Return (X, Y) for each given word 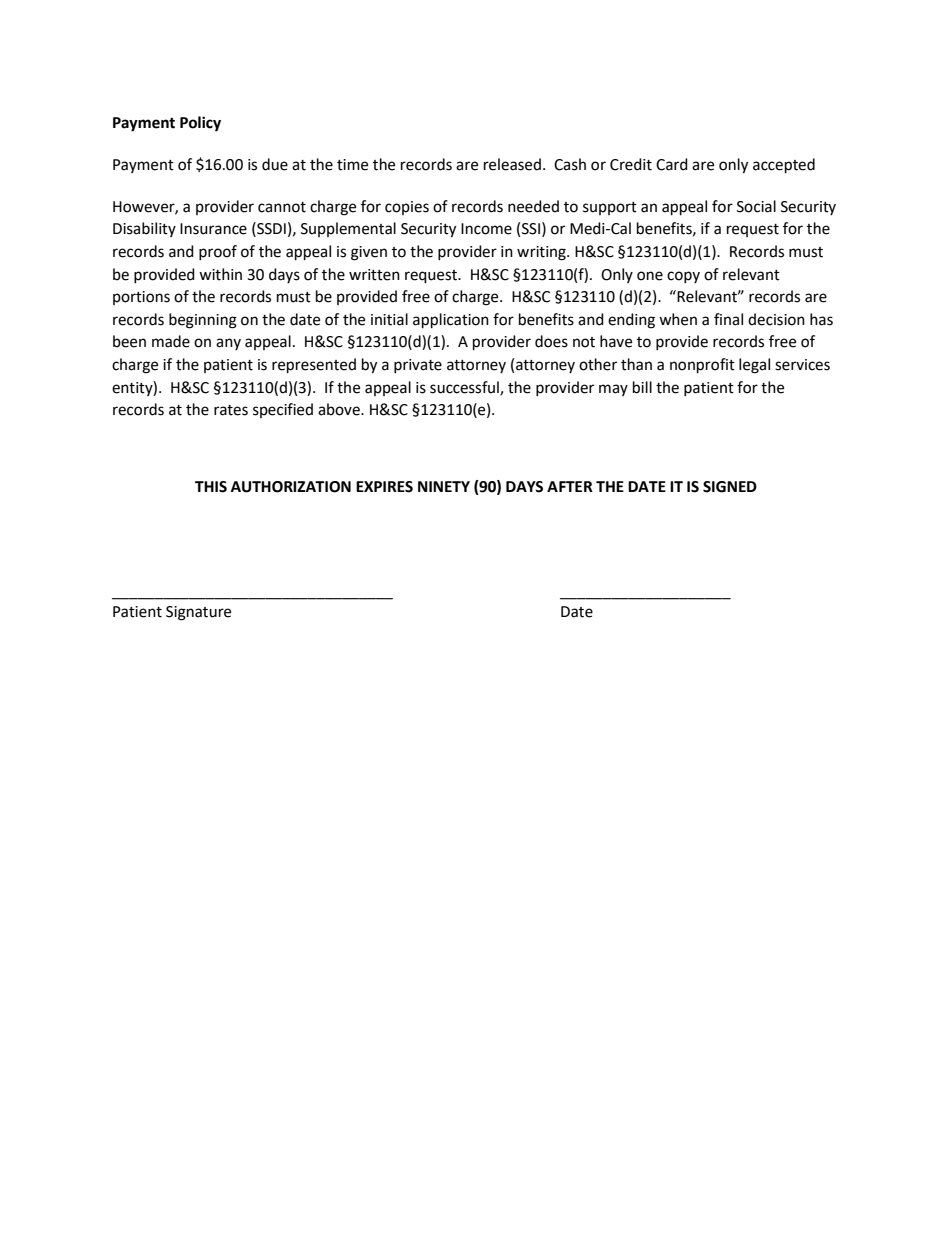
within (220, 274)
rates (231, 410)
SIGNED (730, 487)
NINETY (444, 486)
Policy (200, 124)
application (451, 321)
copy (683, 277)
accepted (784, 166)
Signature (198, 613)
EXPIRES (384, 487)
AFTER (570, 486)
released (512, 164)
